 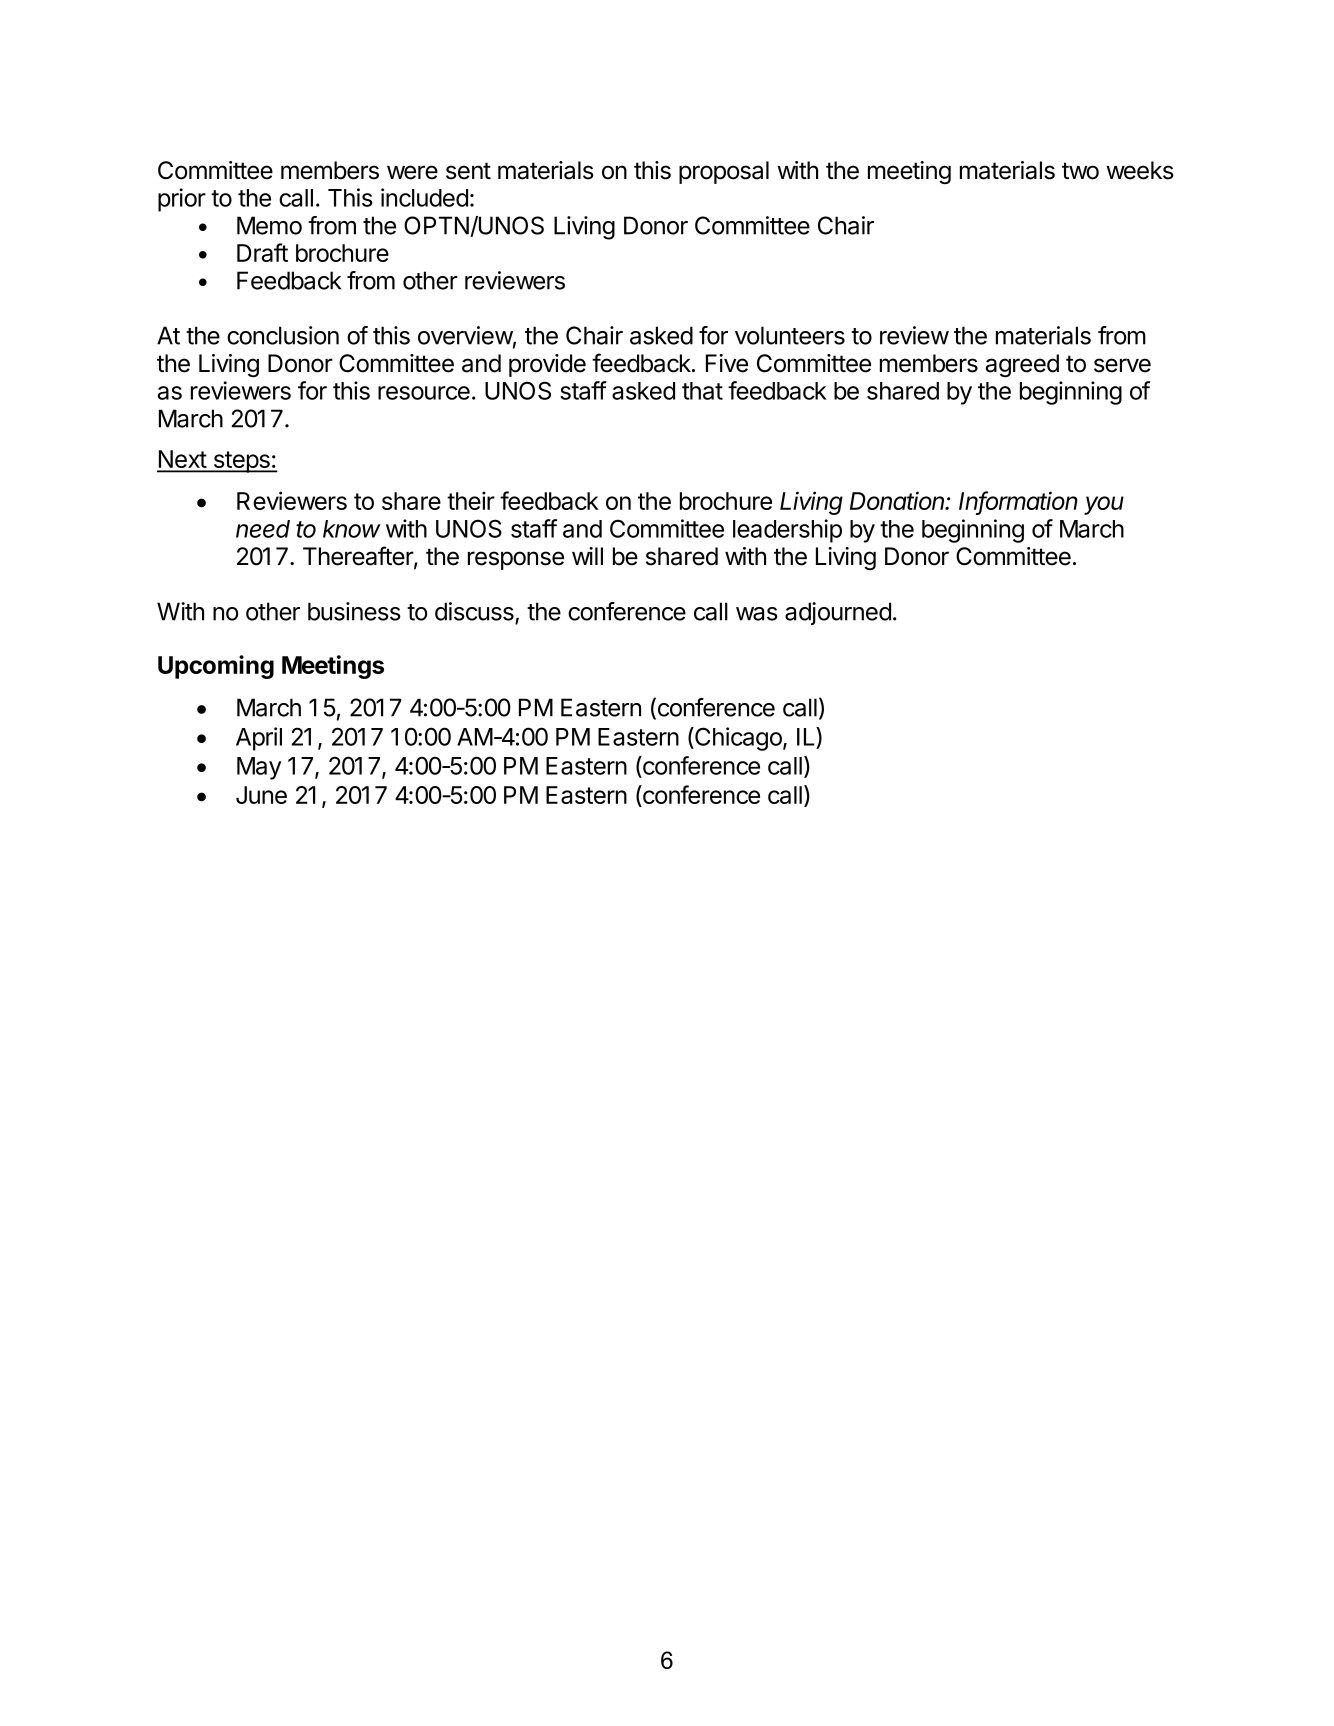 I want to click on two, so click(x=1080, y=171).
